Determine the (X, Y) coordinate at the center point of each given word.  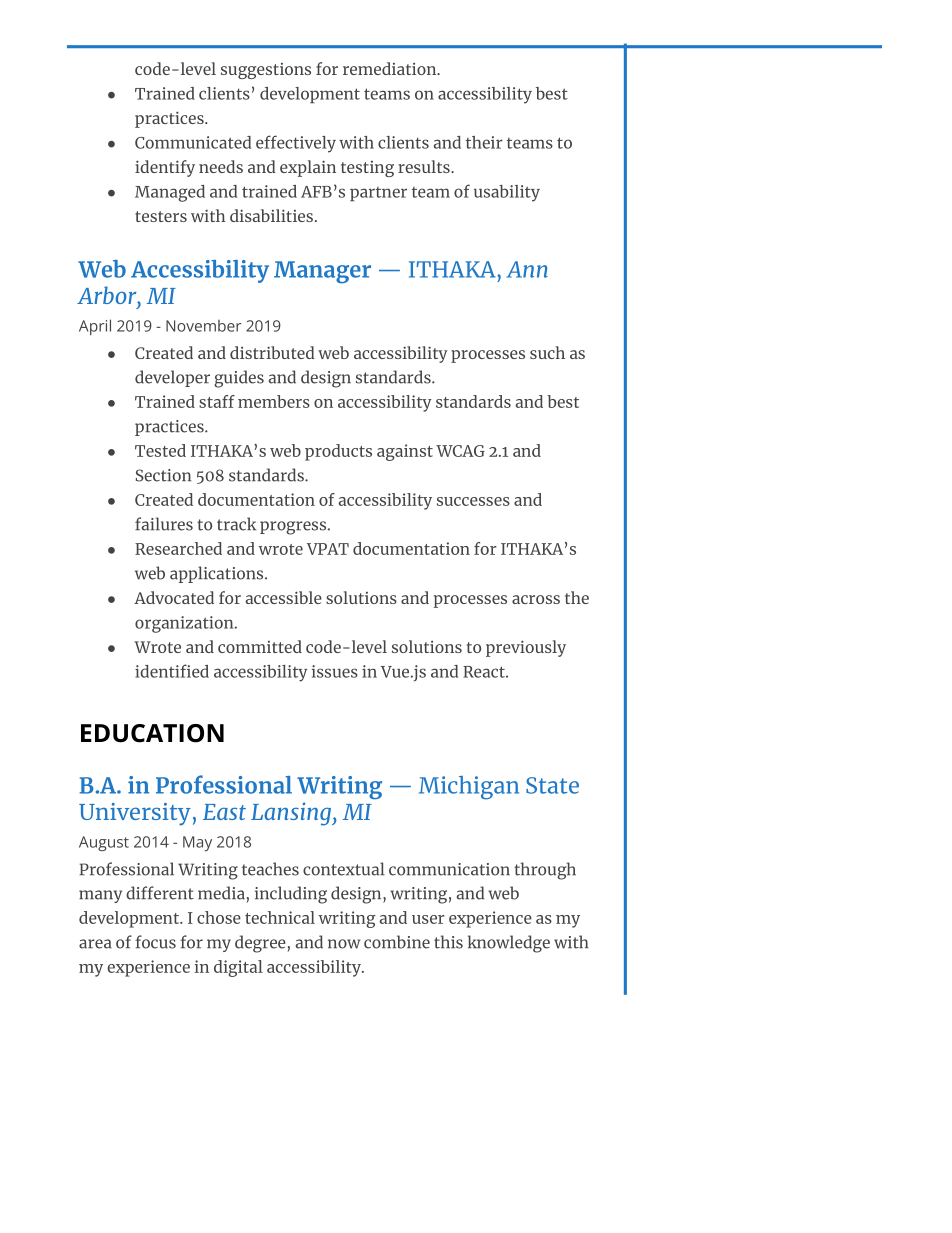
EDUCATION (152, 733)
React (485, 672)
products (338, 452)
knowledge (509, 944)
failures (164, 524)
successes (473, 501)
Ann (527, 269)
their (484, 142)
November (204, 326)
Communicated (193, 142)
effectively (296, 144)
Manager (322, 272)
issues (335, 671)
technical (280, 917)
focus (155, 942)
